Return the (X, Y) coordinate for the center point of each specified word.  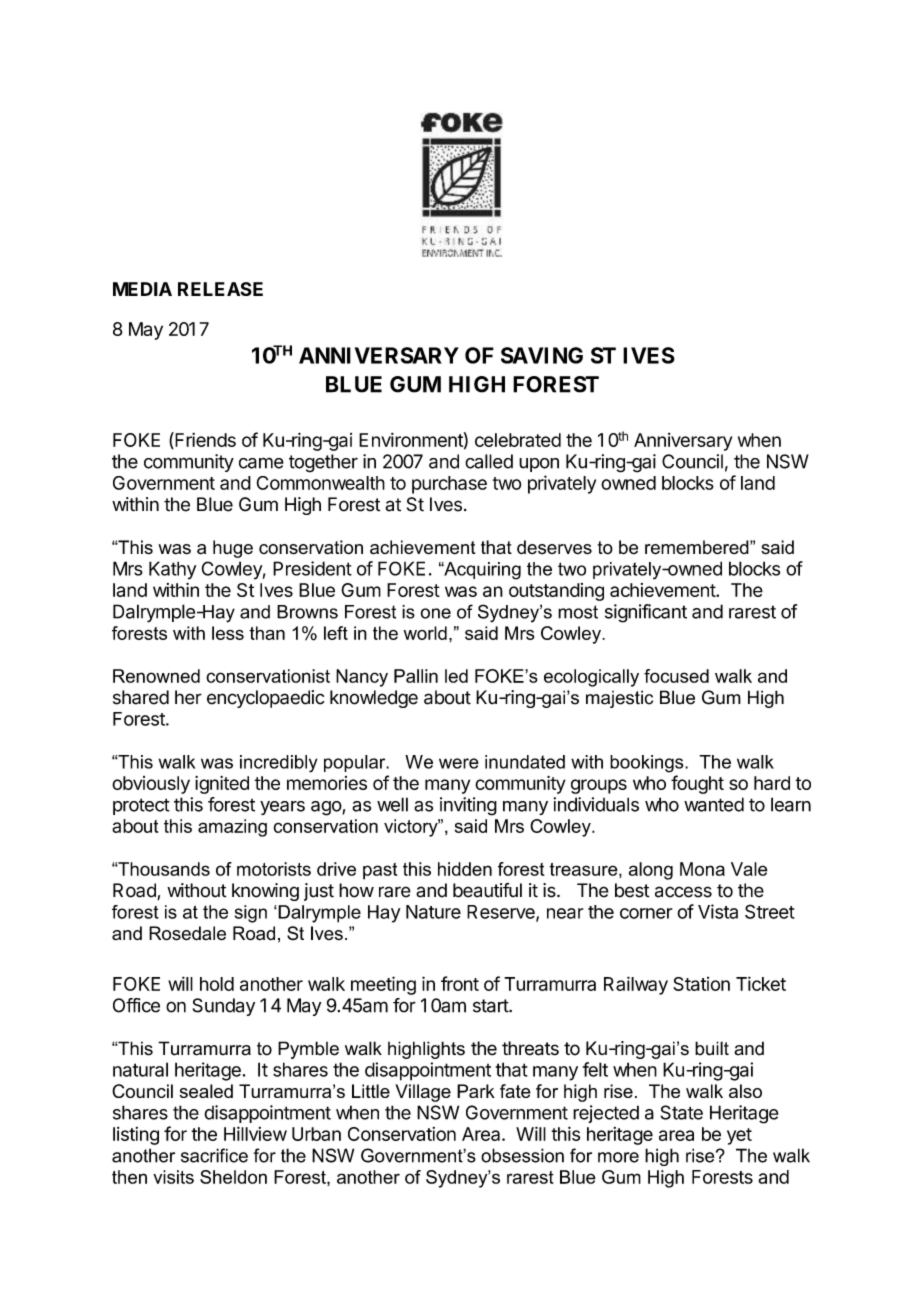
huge (233, 549)
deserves (554, 547)
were (459, 763)
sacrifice (214, 1155)
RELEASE (220, 289)
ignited (222, 785)
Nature (433, 912)
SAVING (542, 355)
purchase (449, 485)
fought (697, 784)
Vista (718, 911)
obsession (522, 1155)
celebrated (518, 440)
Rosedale (187, 933)
